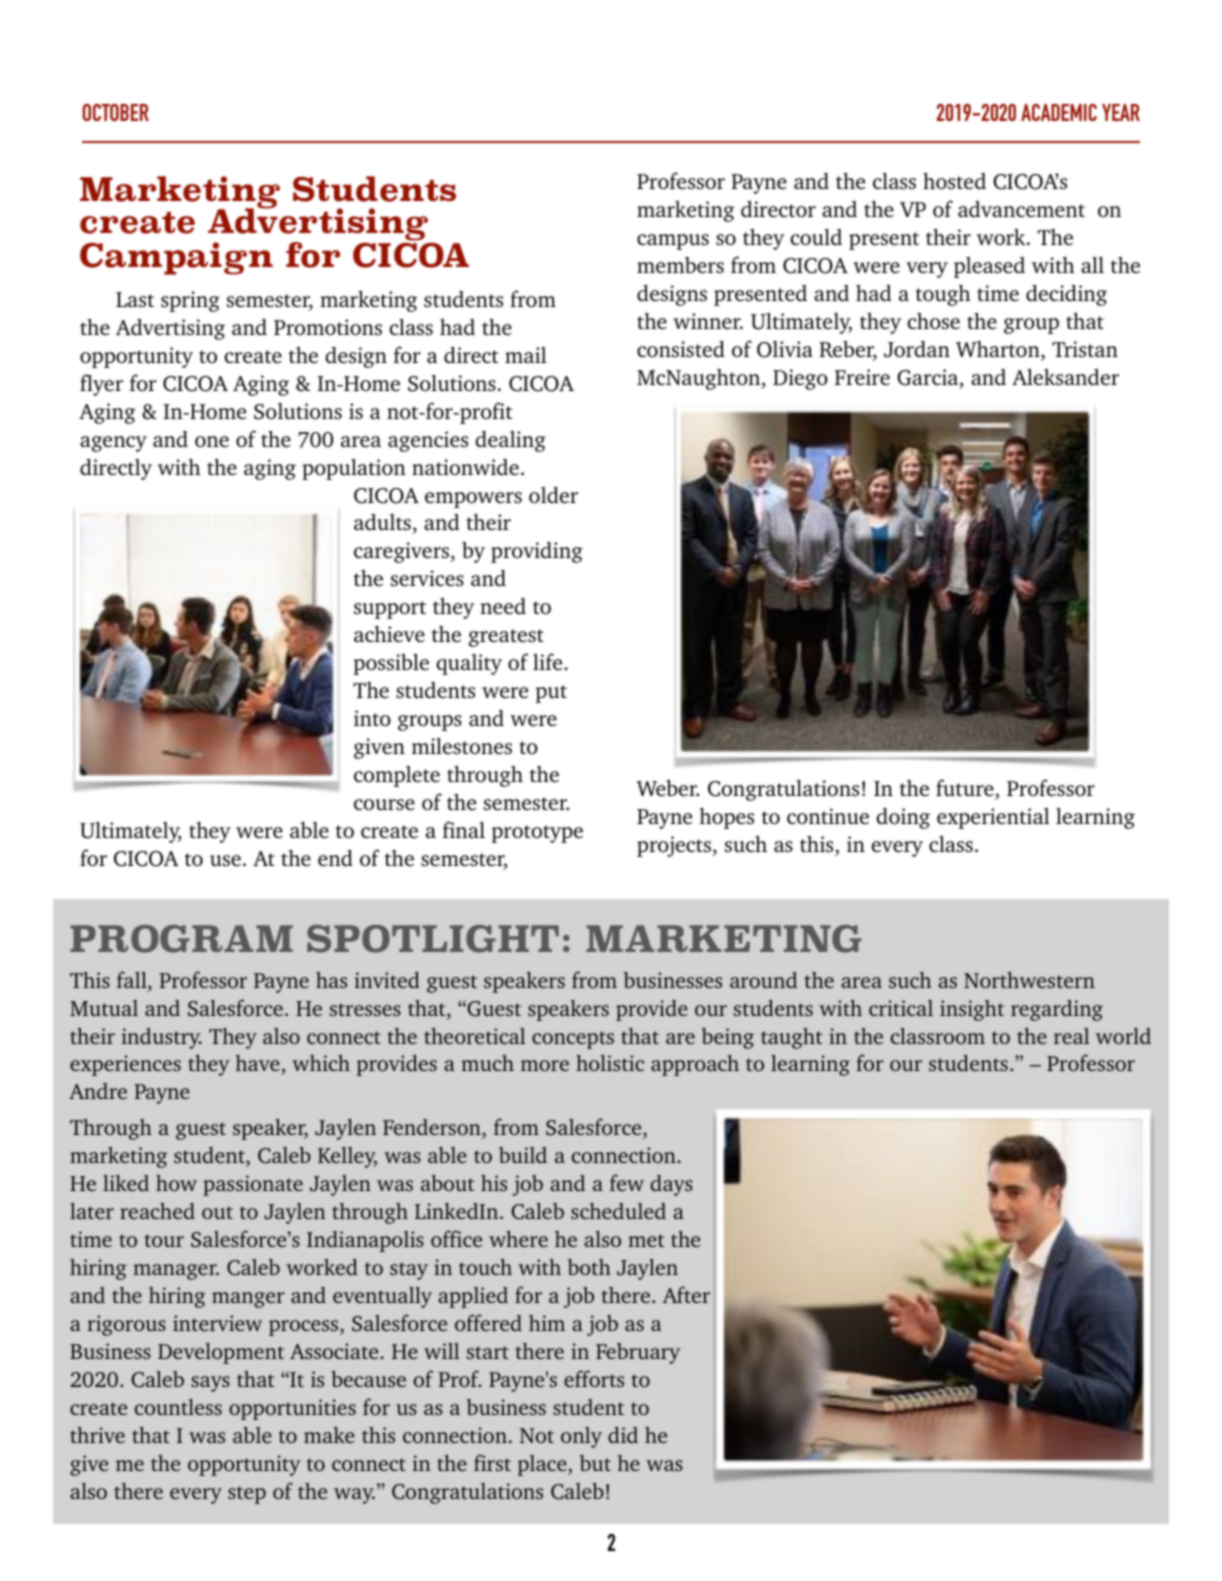  I want to click on campus, so click(673, 242).
